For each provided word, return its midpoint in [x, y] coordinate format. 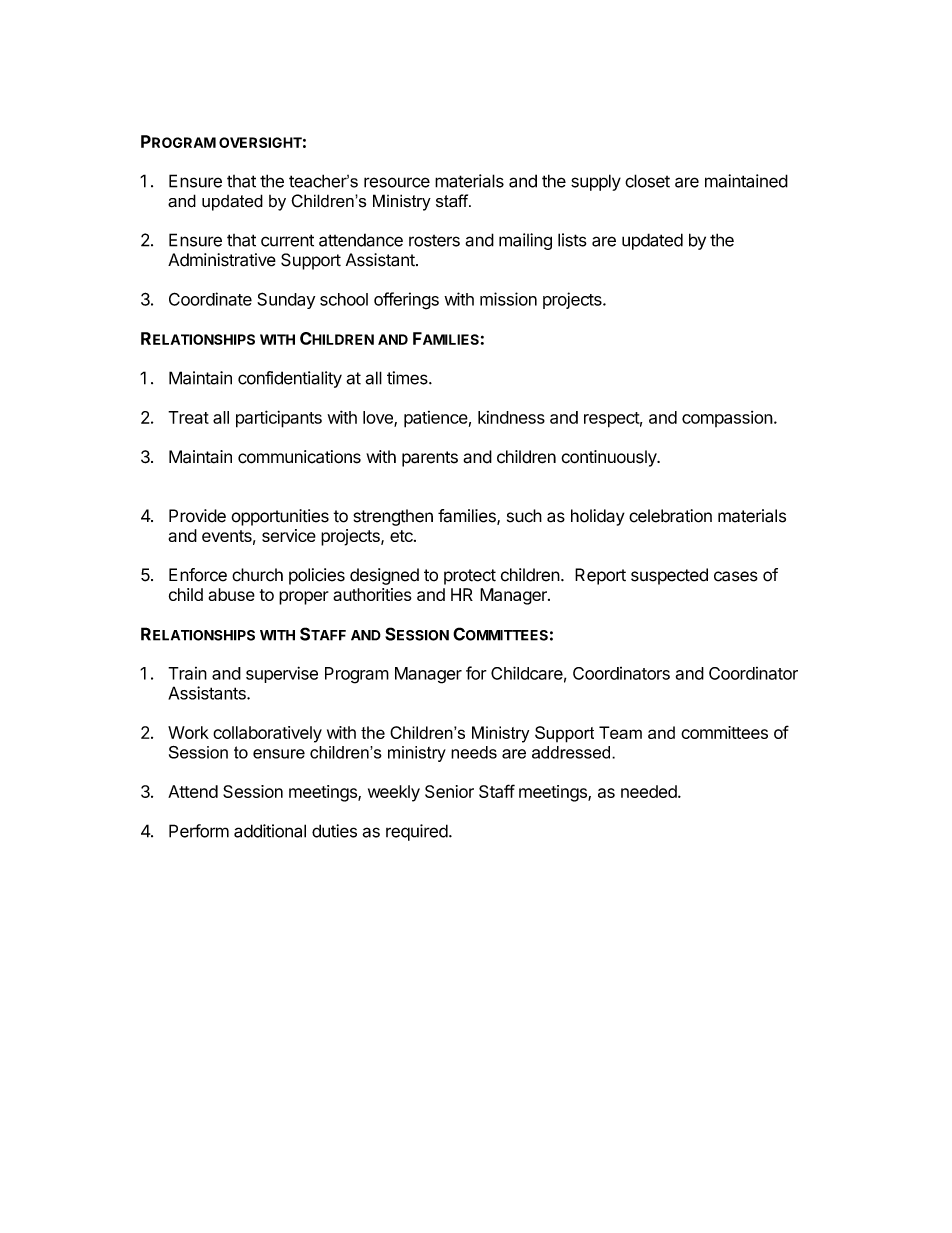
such [524, 516]
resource [397, 182]
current [287, 240]
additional [270, 831]
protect [470, 577]
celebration [670, 516]
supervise [282, 674]
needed [650, 791]
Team [620, 732]
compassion [727, 419]
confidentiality [290, 379]
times [408, 378]
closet [647, 181]
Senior [449, 791]
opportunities [280, 517]
